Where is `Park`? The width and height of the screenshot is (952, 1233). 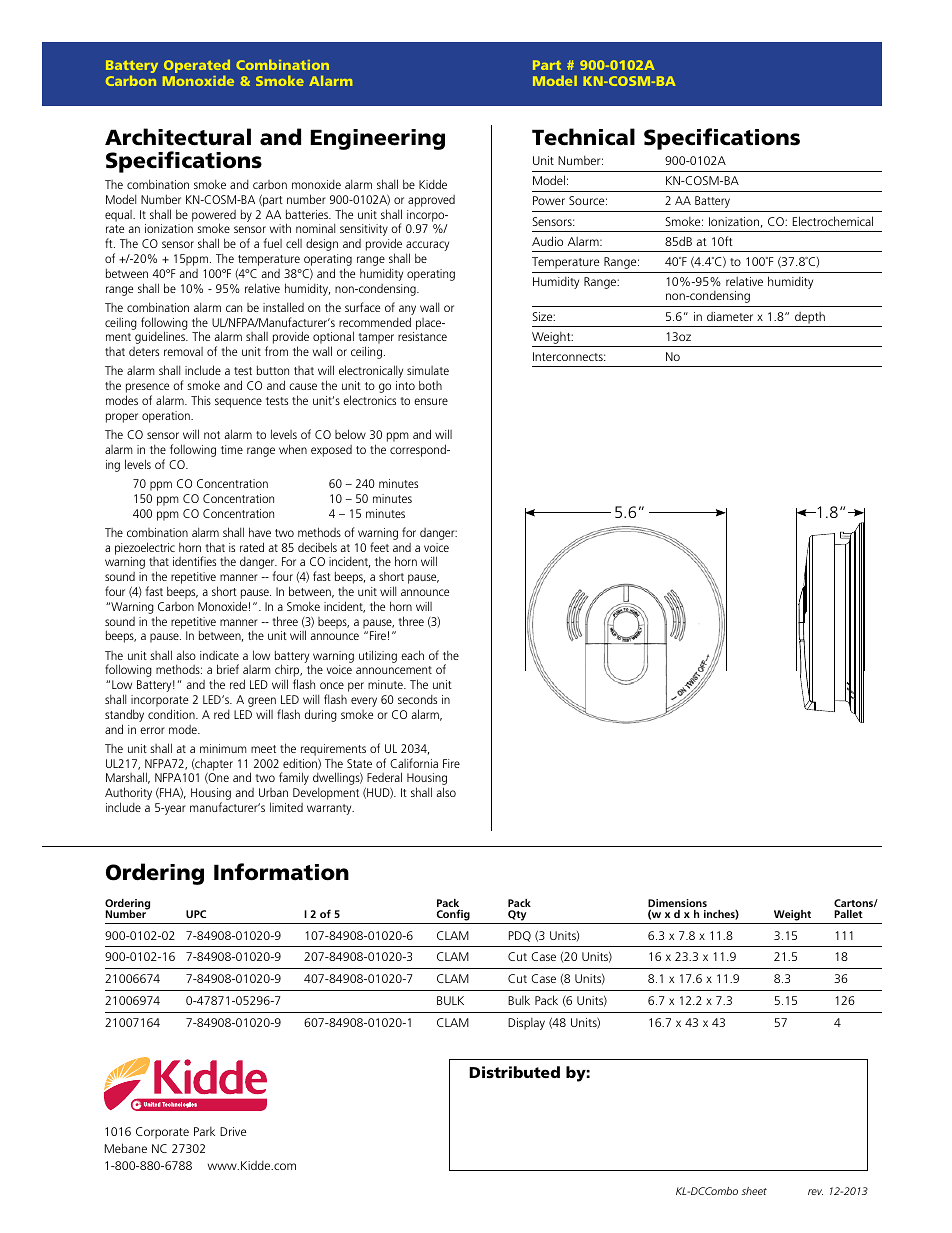
Park is located at coordinates (204, 1131).
